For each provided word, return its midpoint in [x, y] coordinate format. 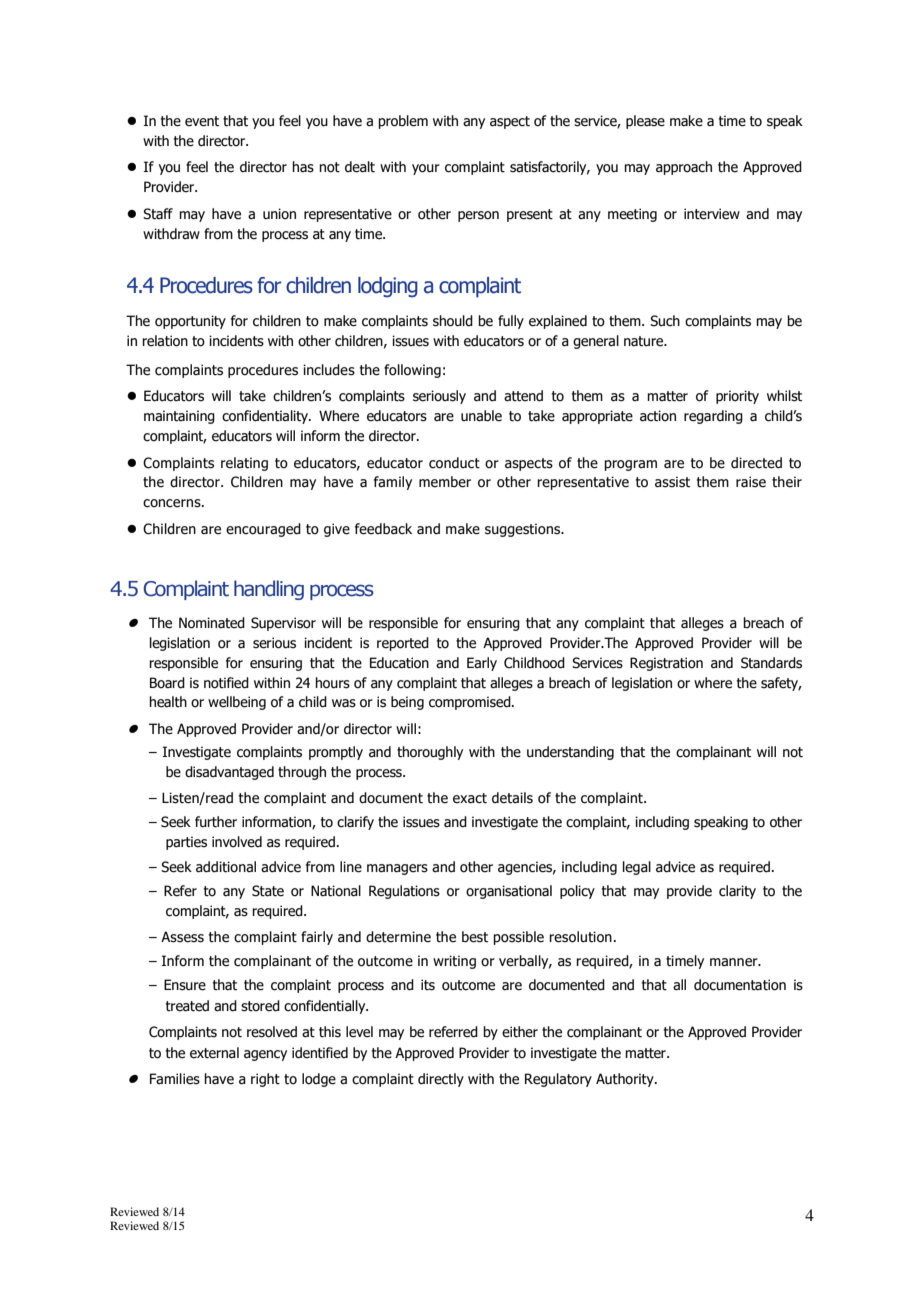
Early [482, 664]
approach [684, 168]
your [426, 169]
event [202, 121]
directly [441, 1080]
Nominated [212, 623]
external [214, 1053]
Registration [666, 664]
